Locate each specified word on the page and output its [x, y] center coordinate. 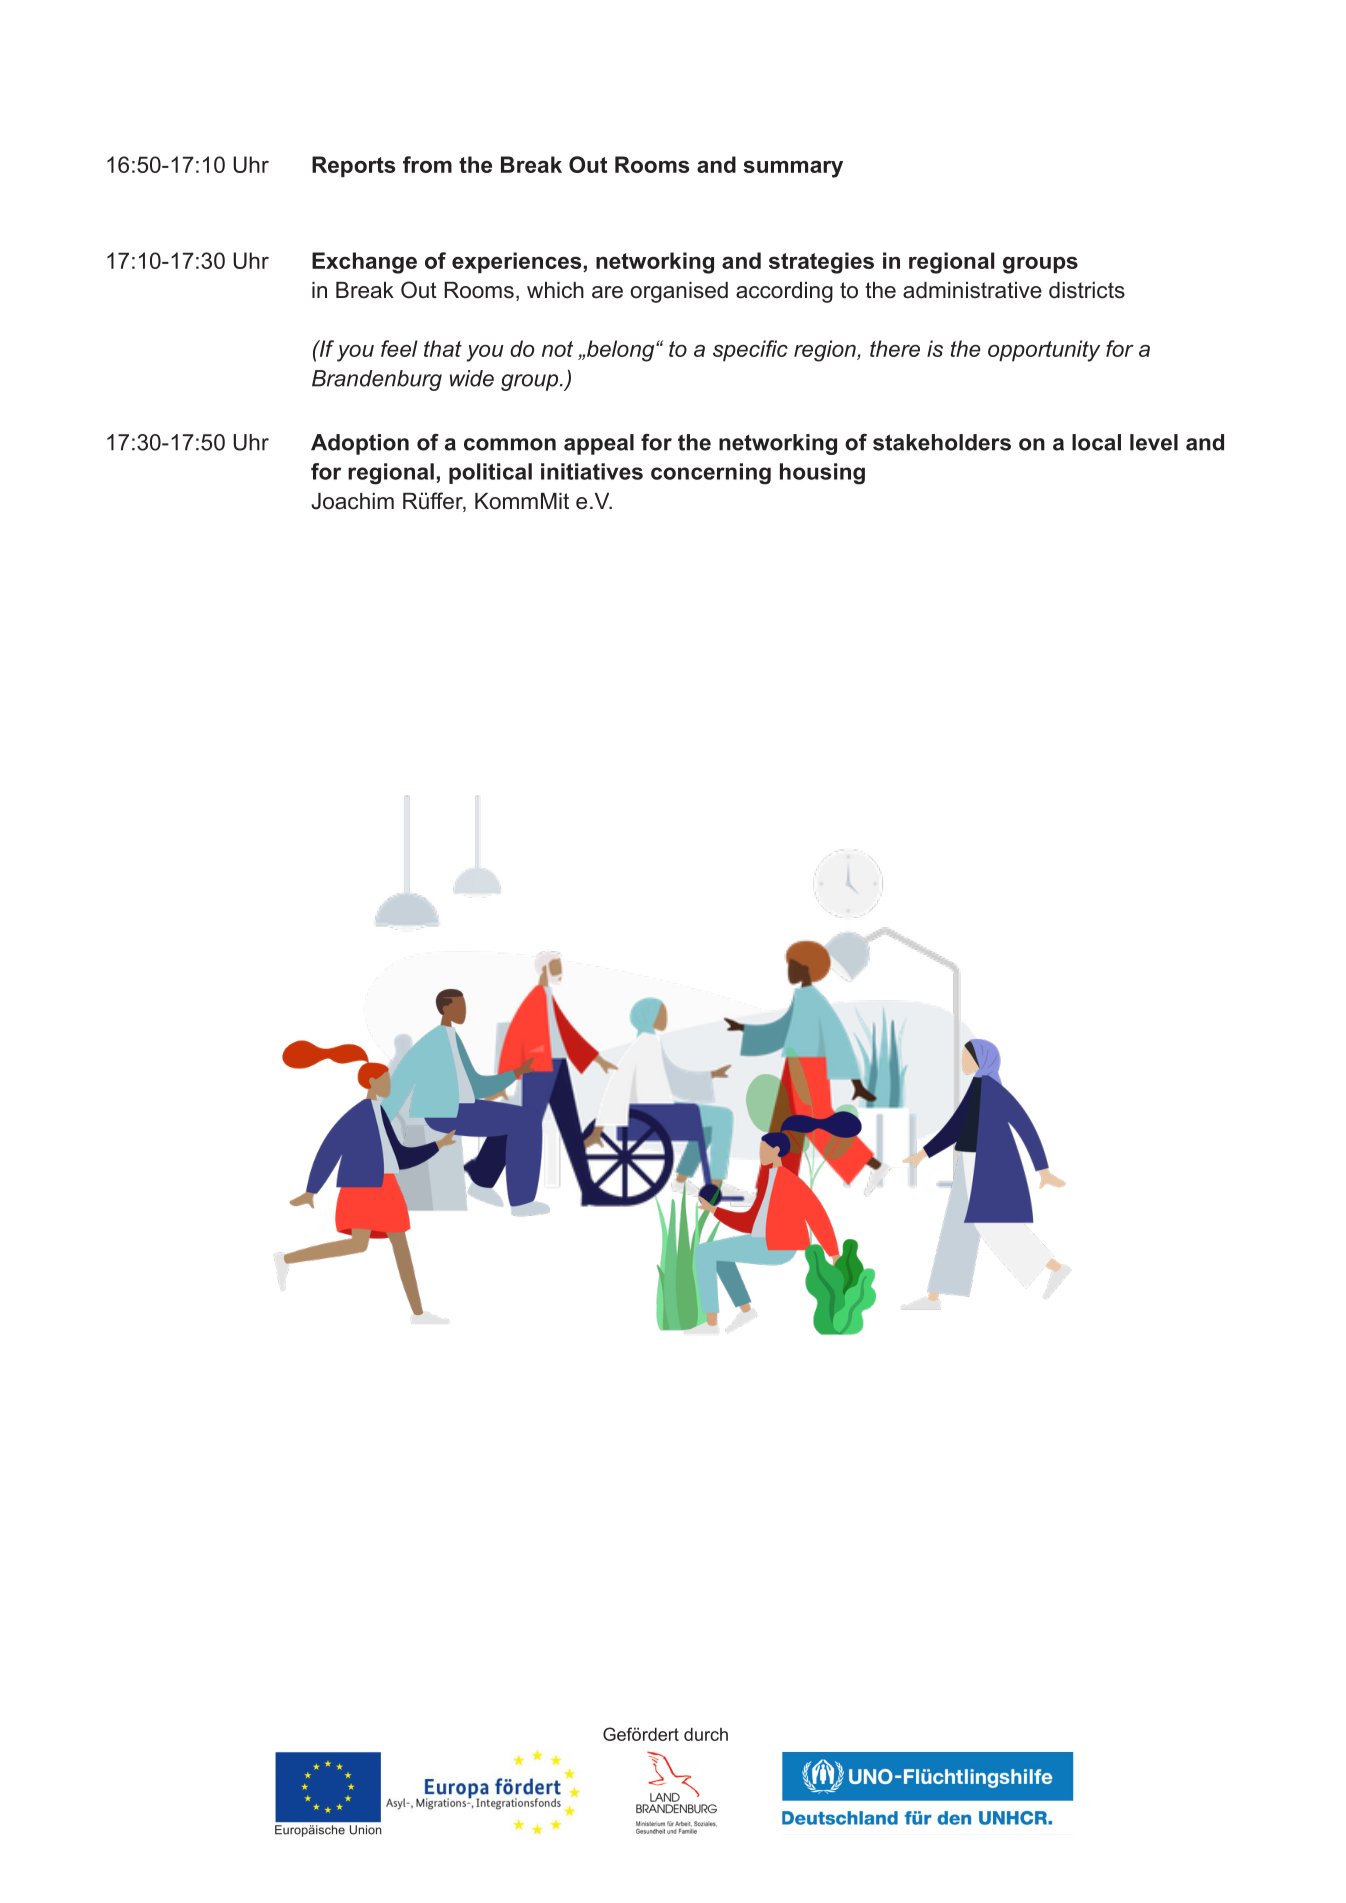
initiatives [592, 471]
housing [822, 474]
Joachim [352, 501]
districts [1087, 290]
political [490, 473]
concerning [711, 474]
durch [706, 1734]
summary [793, 169]
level [1154, 442]
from [427, 164]
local [1096, 442]
